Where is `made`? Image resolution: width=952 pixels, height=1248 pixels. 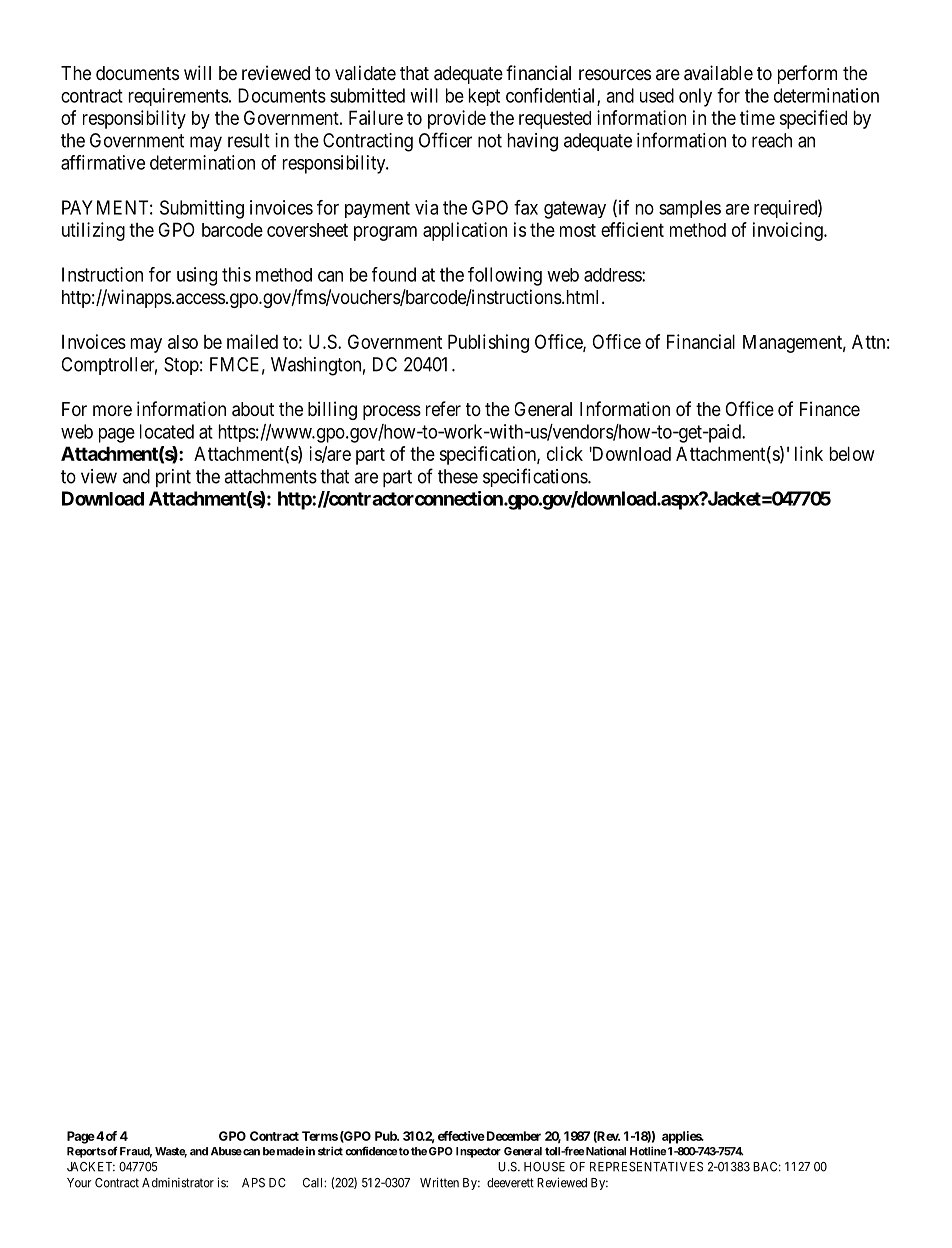
made is located at coordinates (290, 1151).
